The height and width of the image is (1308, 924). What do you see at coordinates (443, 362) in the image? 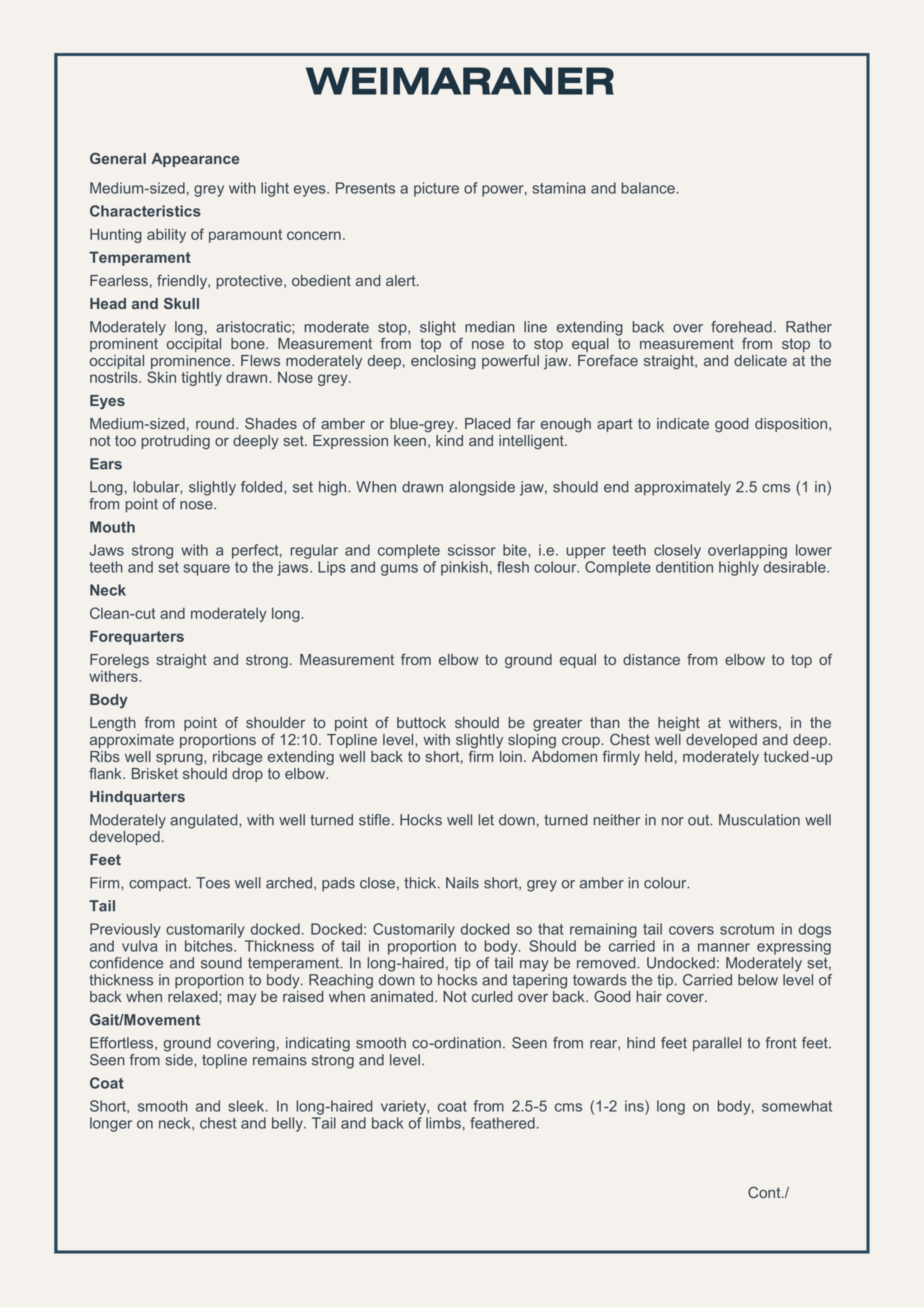
I see `enclosing` at bounding box center [443, 362].
